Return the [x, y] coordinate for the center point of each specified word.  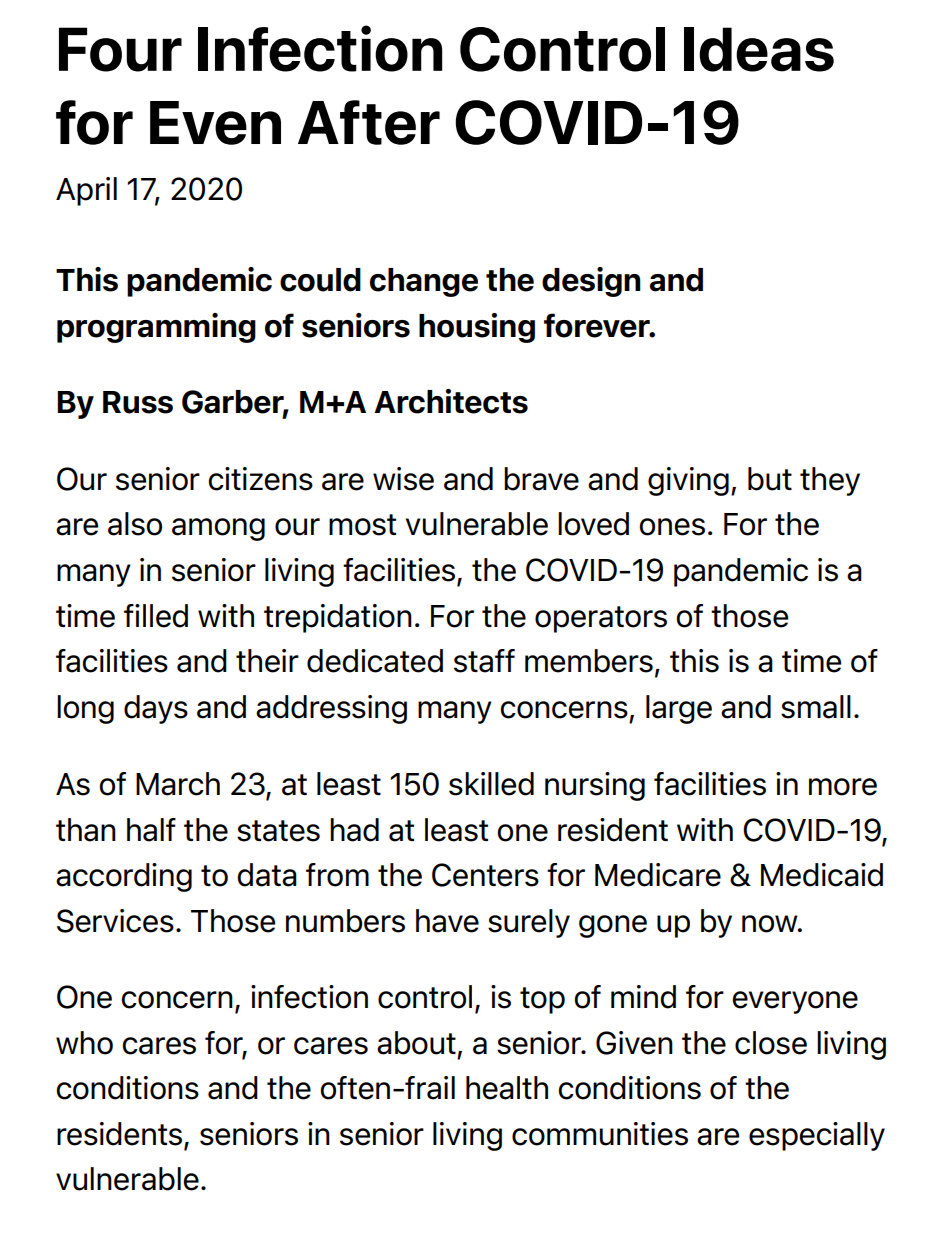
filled [156, 616]
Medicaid [822, 875]
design [591, 282]
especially [817, 1136]
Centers [485, 875]
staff [484, 661]
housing [477, 328]
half [151, 830]
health [507, 1088]
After [369, 122]
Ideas [759, 49]
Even [215, 123]
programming [156, 328]
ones [672, 527]
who [84, 1043]
